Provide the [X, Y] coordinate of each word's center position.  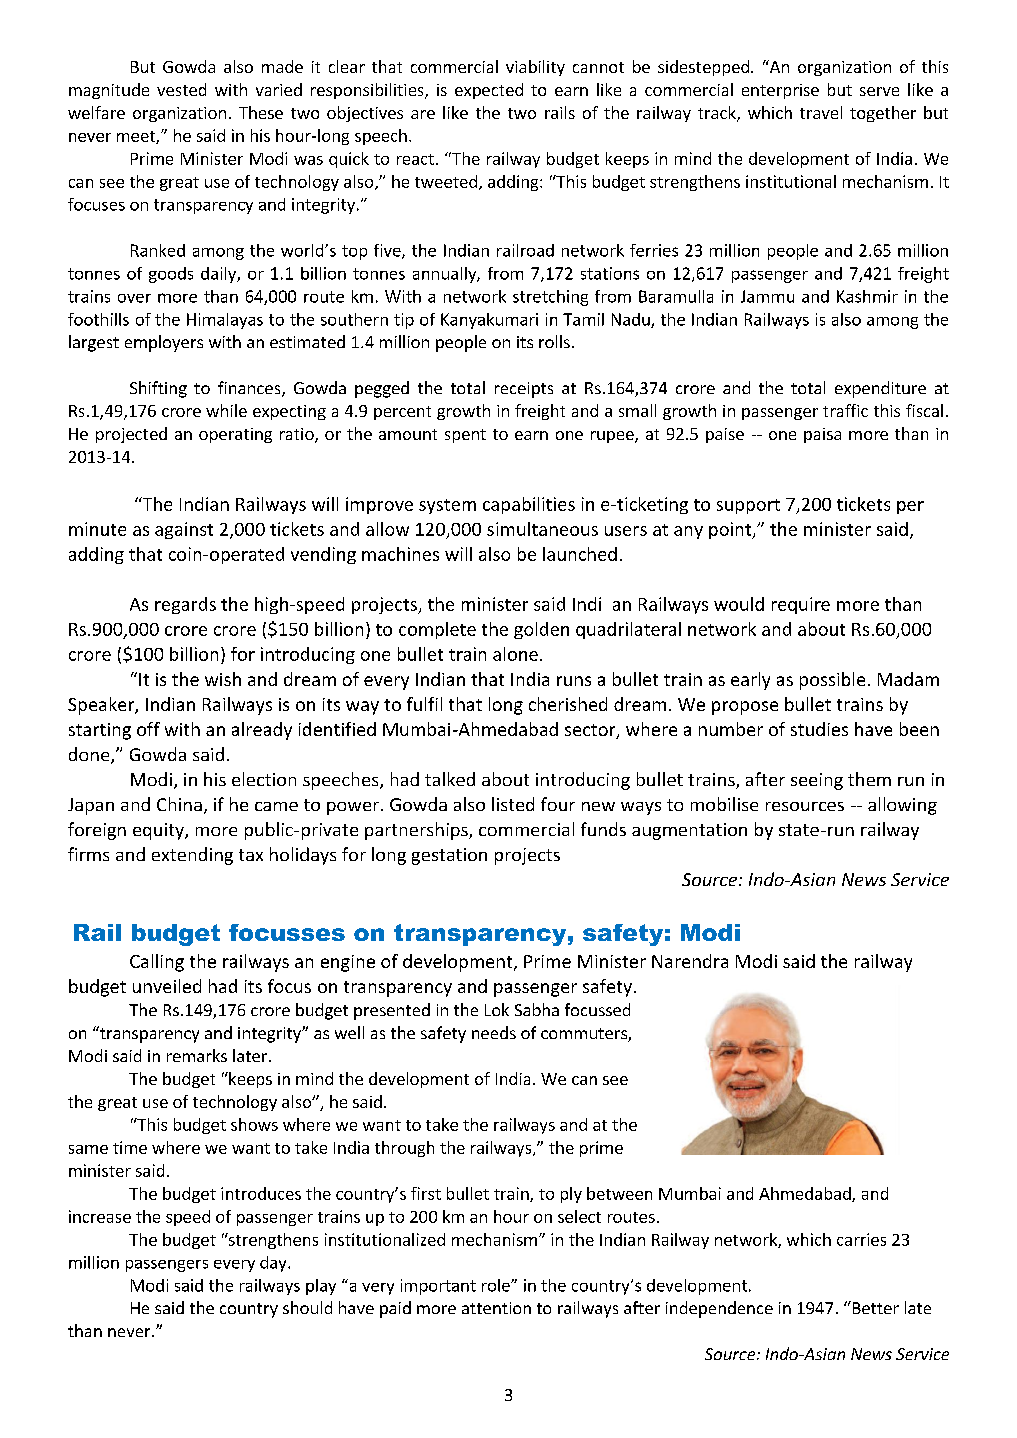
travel [821, 112]
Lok [497, 1009]
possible [832, 681]
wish [223, 679]
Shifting [158, 389]
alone [515, 654]
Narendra [690, 961]
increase [100, 1216]
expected [489, 91]
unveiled [167, 986]
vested [181, 89]
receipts [524, 390]
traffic [845, 410]
